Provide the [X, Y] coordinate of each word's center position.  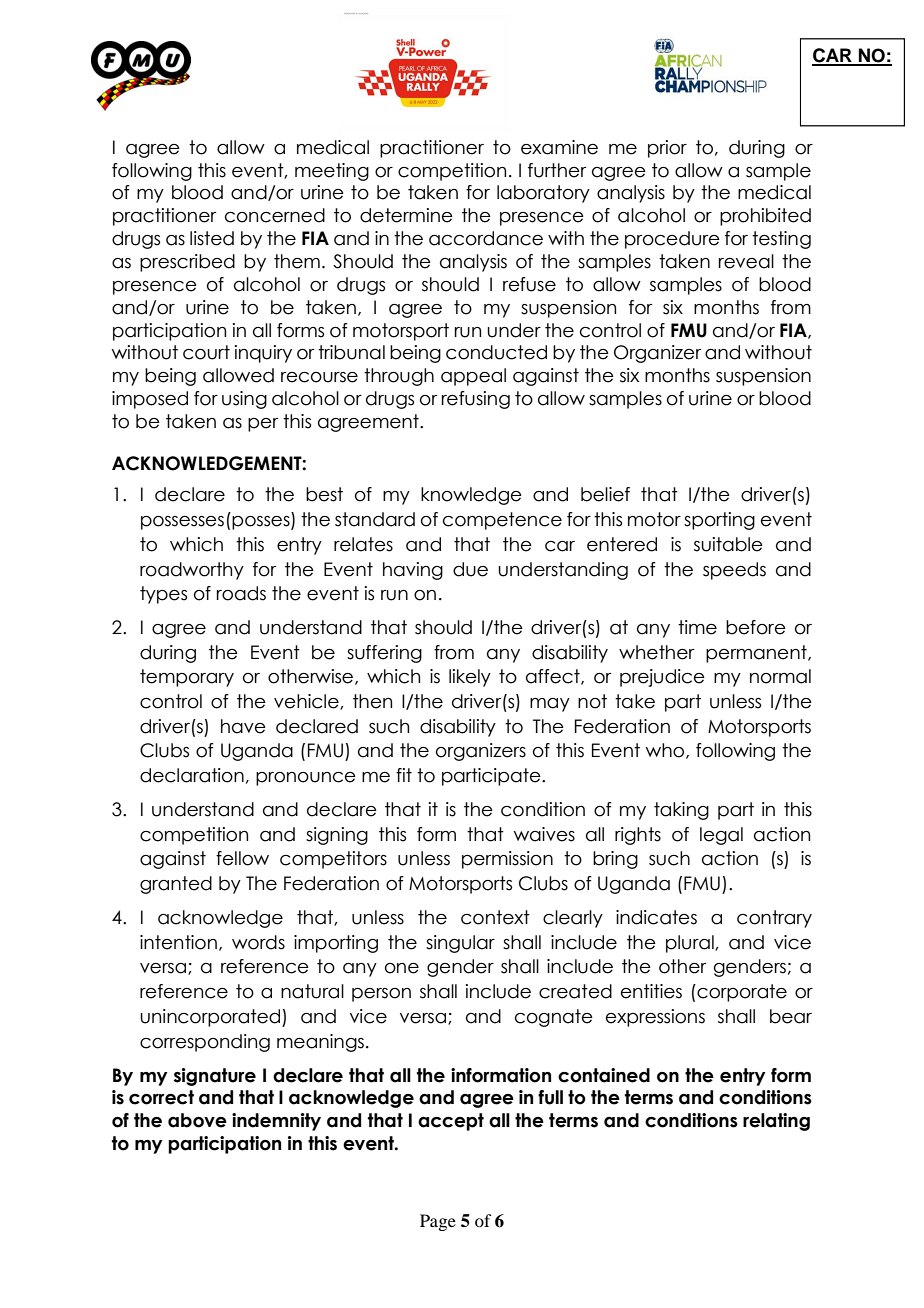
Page [438, 1222]
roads [241, 593]
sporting [719, 521]
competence [502, 521]
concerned [275, 215]
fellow [242, 858]
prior [667, 149]
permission [507, 860]
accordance [486, 238]
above [197, 1120]
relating [776, 1122]
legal [721, 836]
